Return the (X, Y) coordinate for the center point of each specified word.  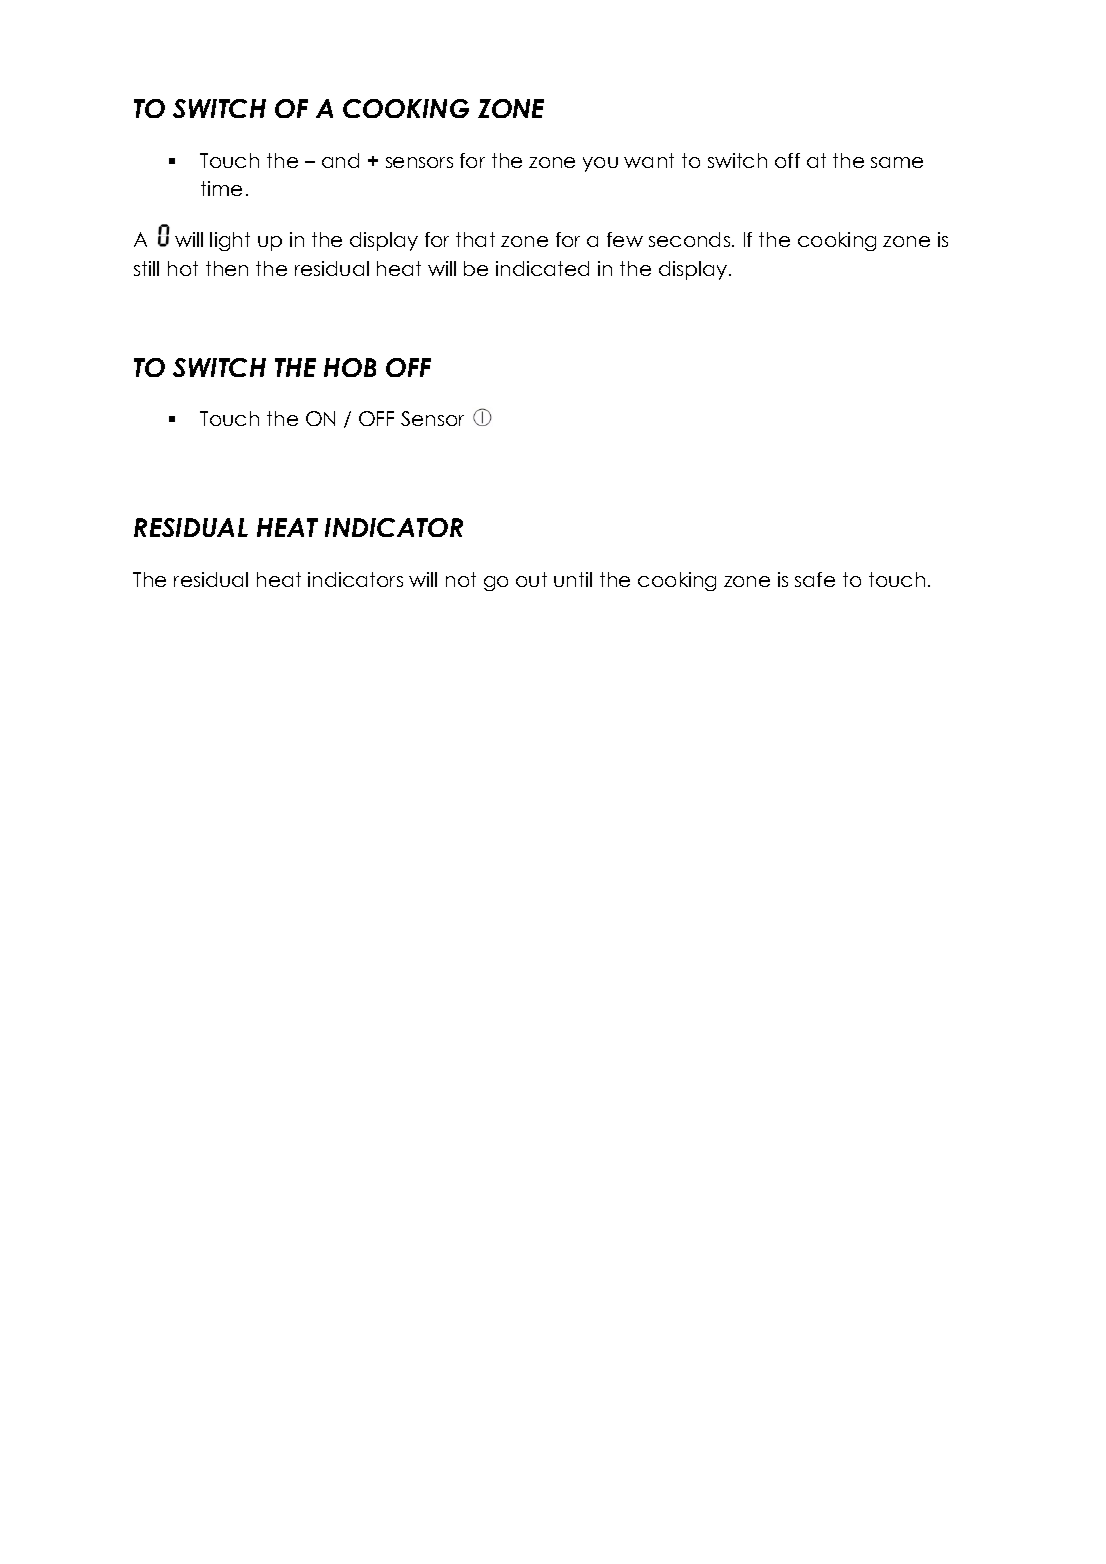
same (897, 162)
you (600, 164)
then (227, 268)
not (461, 579)
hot (183, 268)
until (573, 579)
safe (815, 579)
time (221, 188)
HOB (350, 367)
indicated (542, 268)
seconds (691, 239)
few (625, 239)
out (531, 579)
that (475, 239)
